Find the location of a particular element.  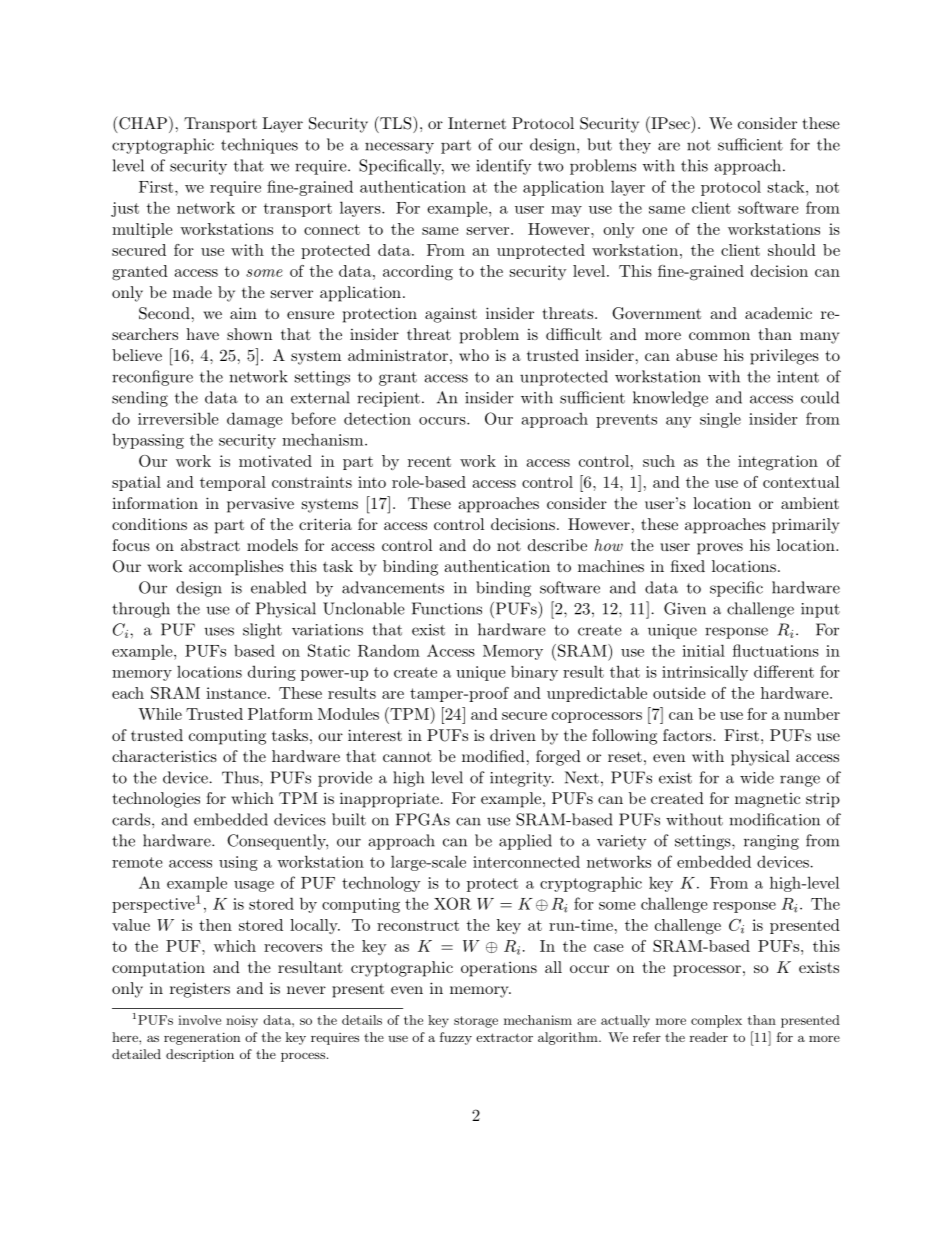

who is located at coordinates (474, 355).
